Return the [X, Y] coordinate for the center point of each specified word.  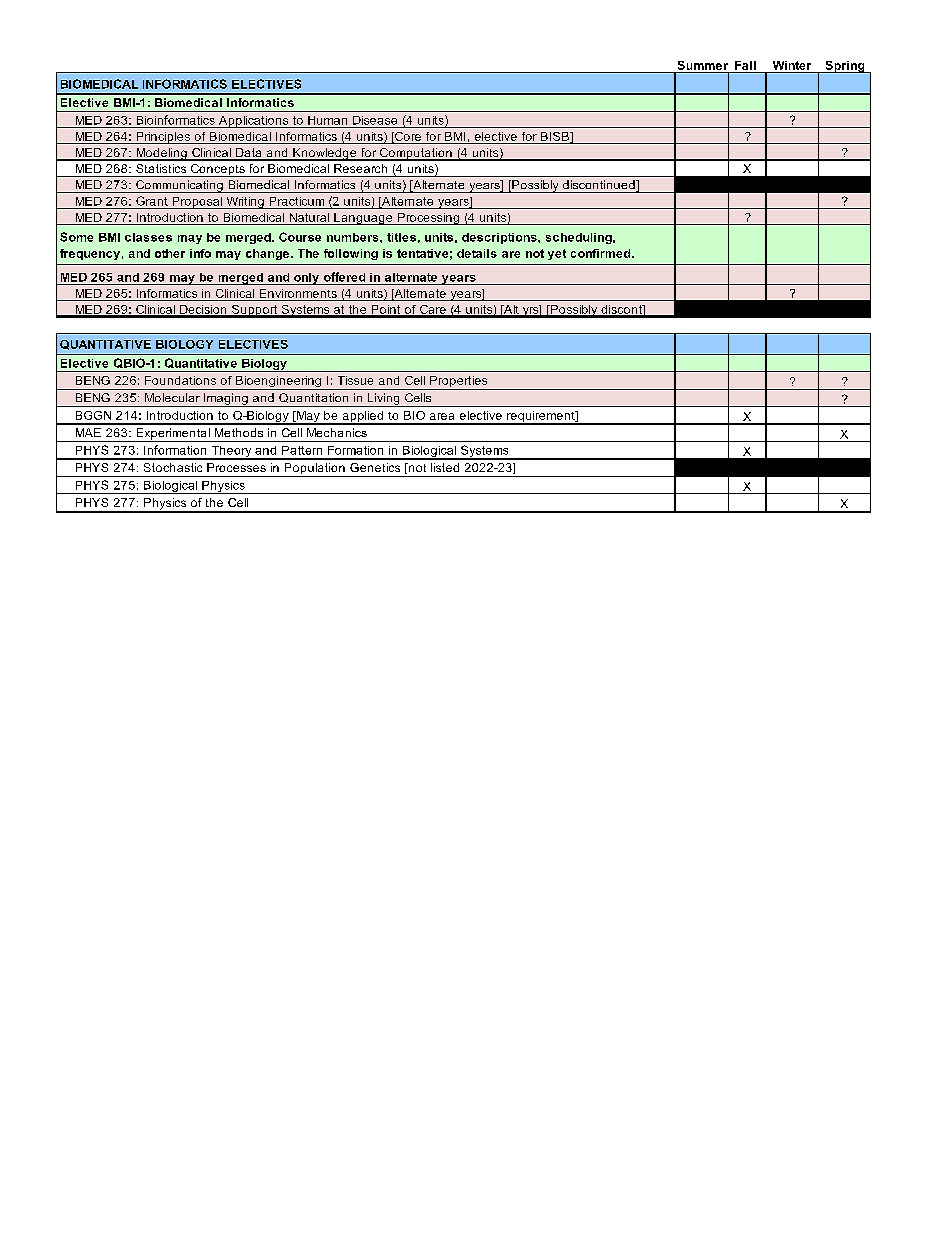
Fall [745, 65]
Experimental [173, 435]
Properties [459, 383]
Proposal [197, 203]
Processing [428, 219]
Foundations [180, 380]
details [477, 253]
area [442, 416]
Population [314, 470]
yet [557, 254]
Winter [792, 65]
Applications [254, 122]
